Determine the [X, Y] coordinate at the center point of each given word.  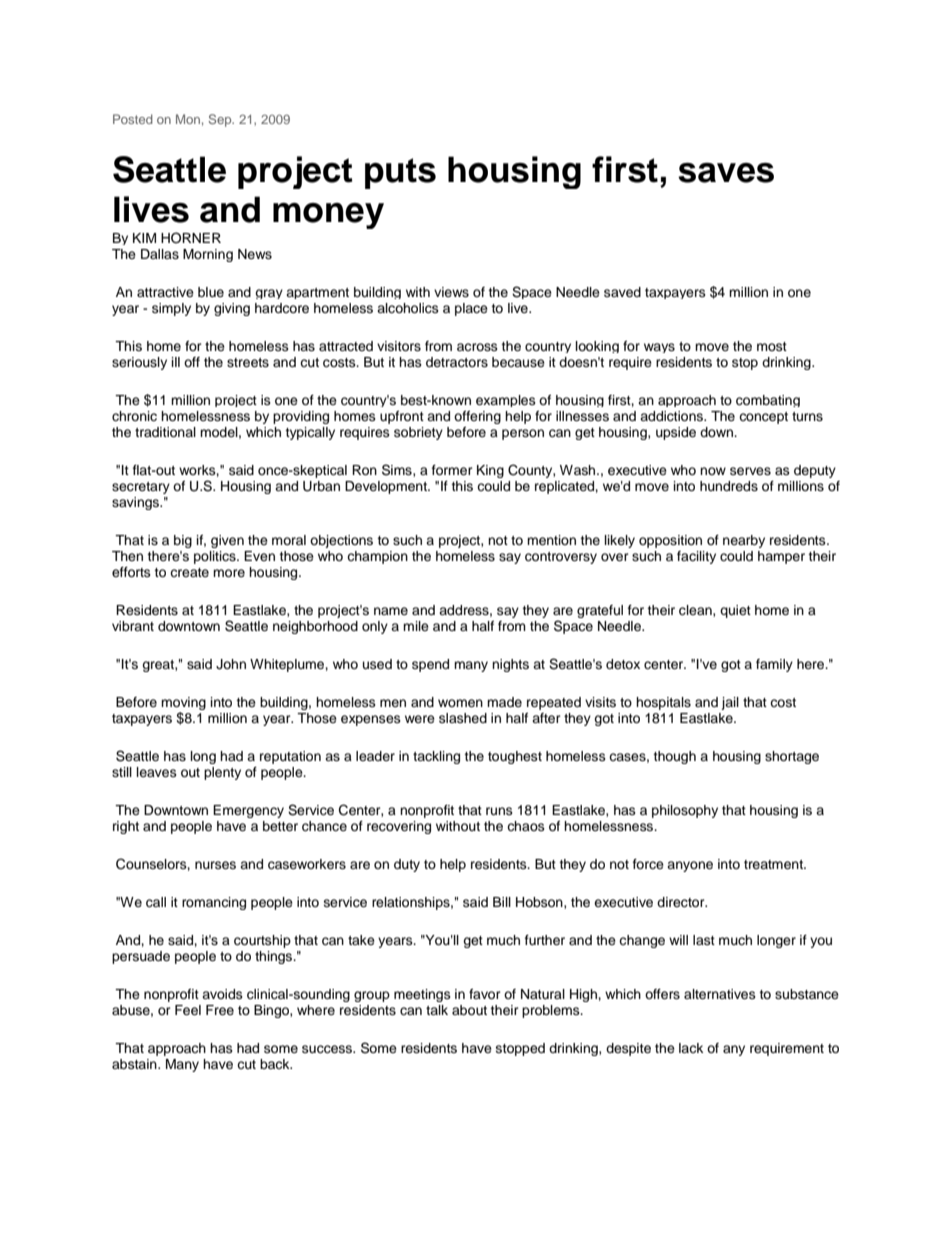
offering [477, 417]
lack [691, 1048]
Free [220, 1010]
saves [726, 173]
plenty [222, 773]
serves [750, 471]
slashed [463, 718]
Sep [221, 120]
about [469, 1010]
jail [730, 703]
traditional [165, 432]
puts [400, 173]
